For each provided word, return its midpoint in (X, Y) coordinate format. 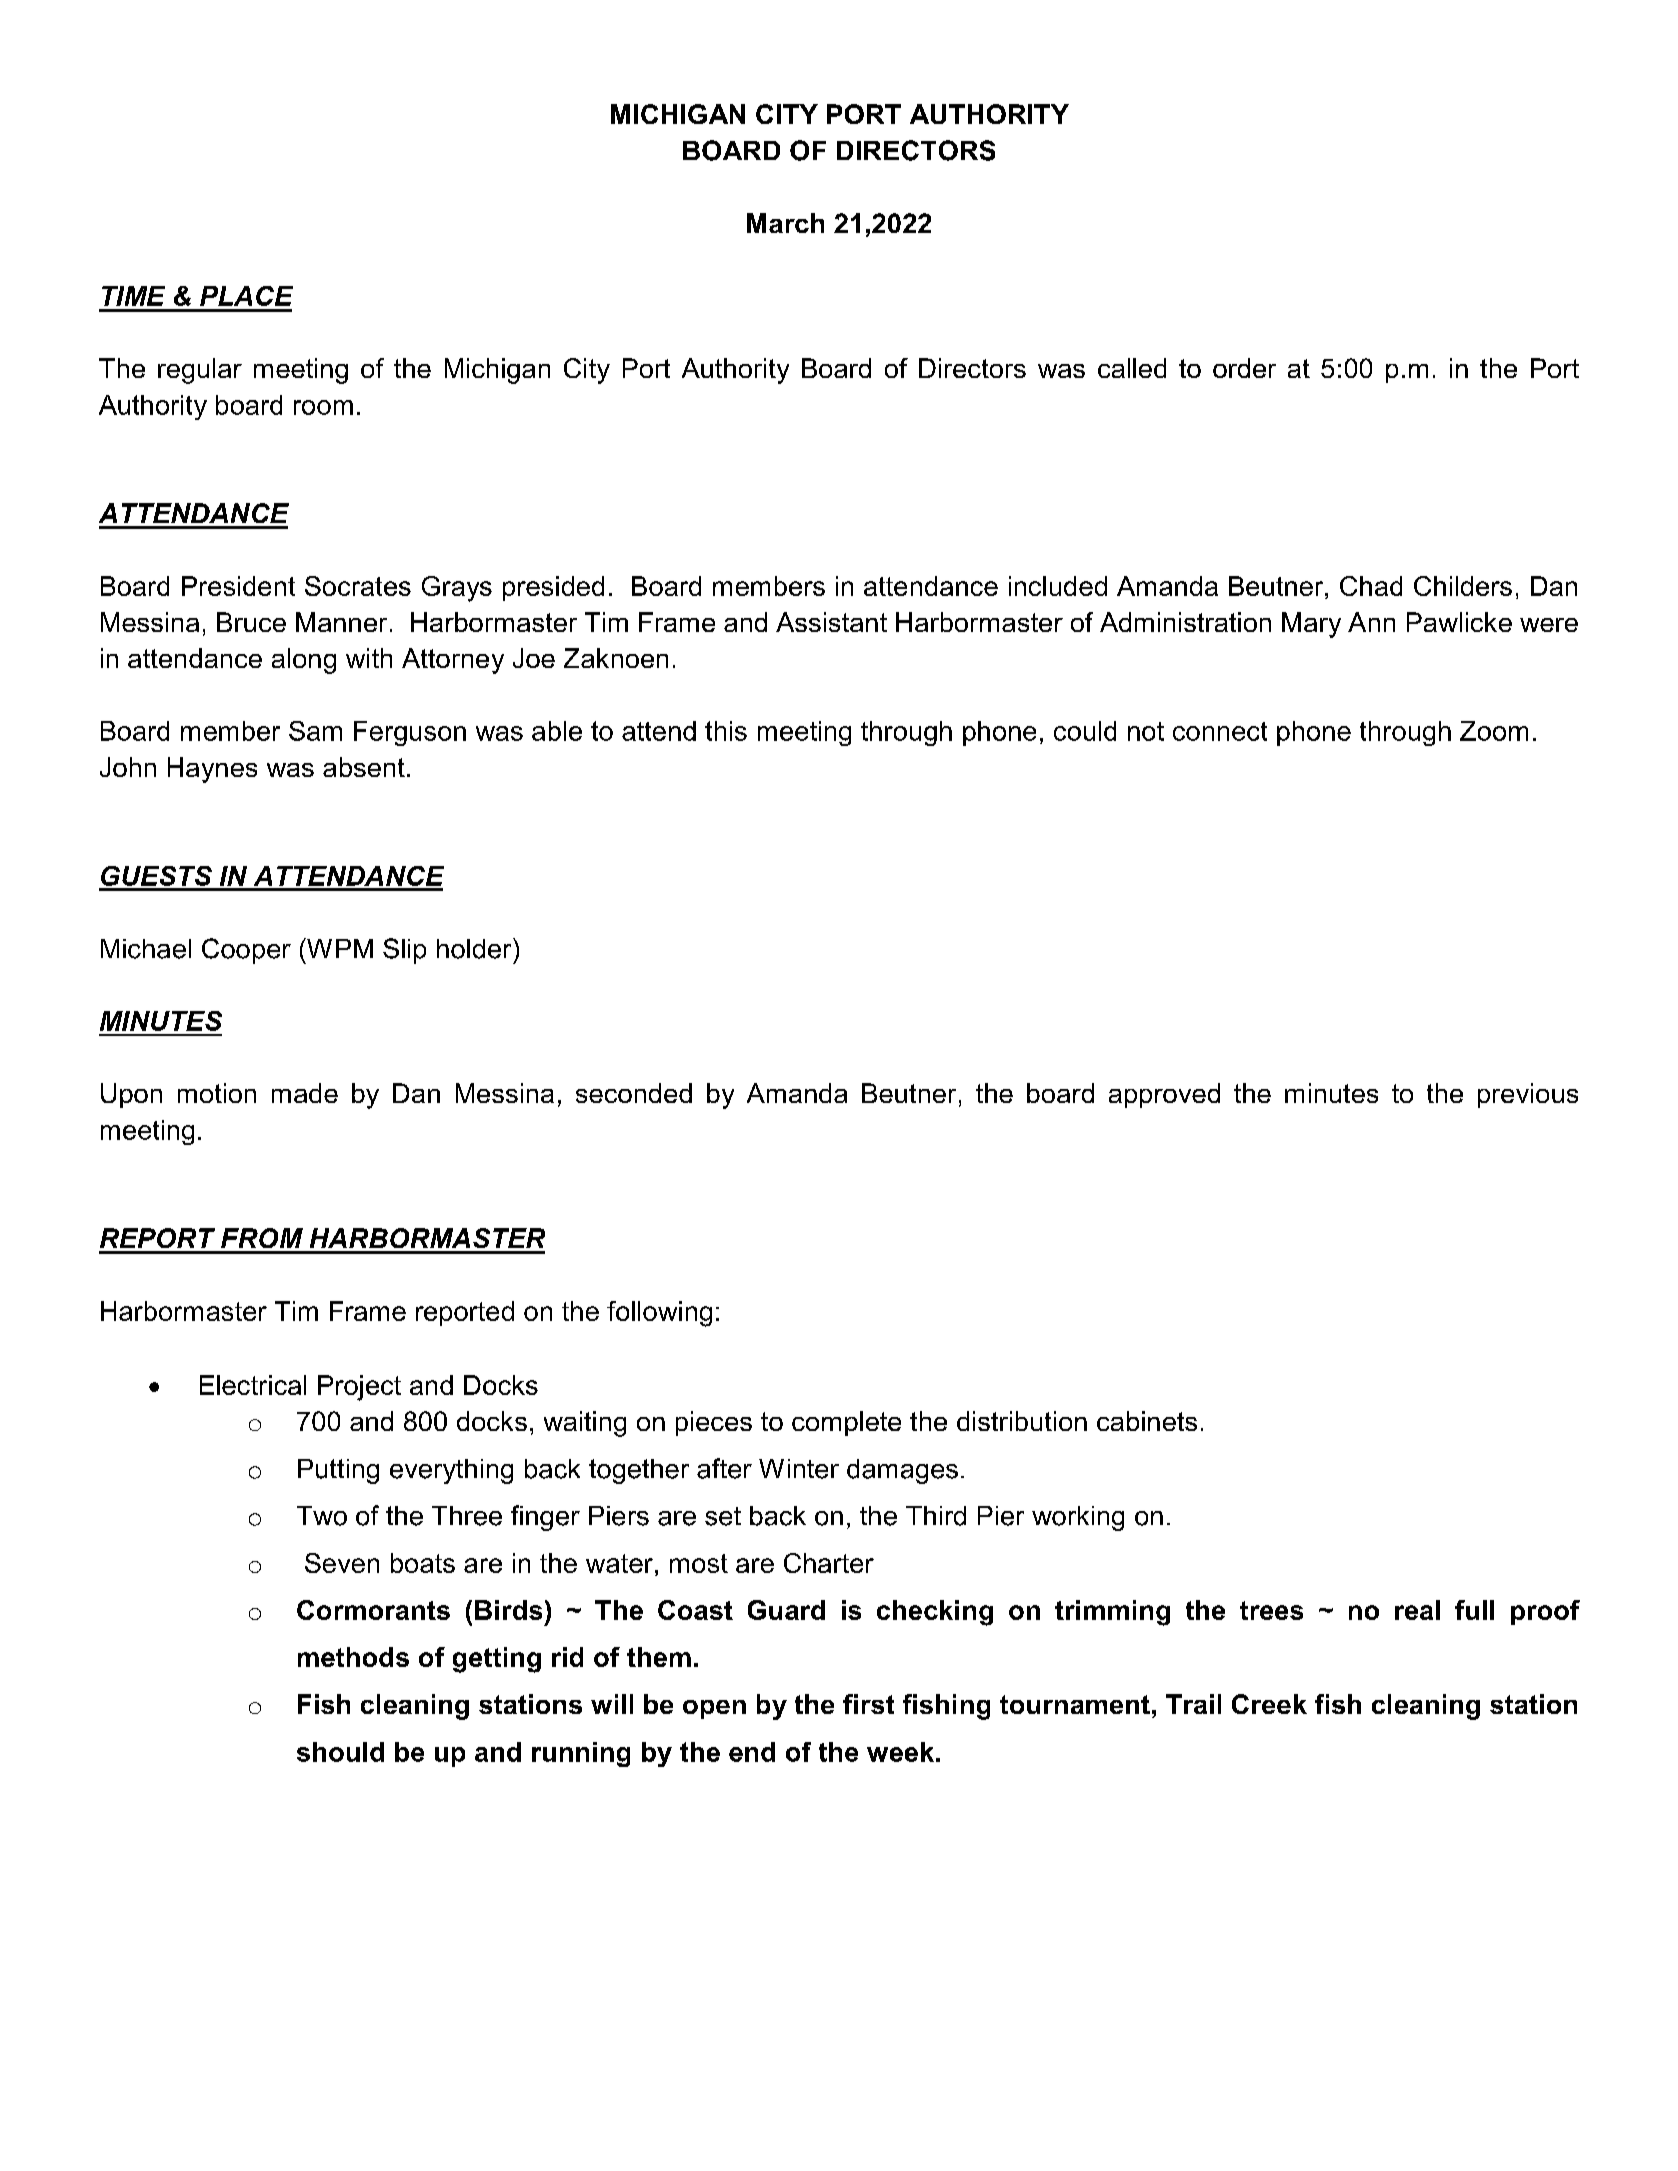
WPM (339, 948)
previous (1528, 1095)
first (868, 1704)
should (340, 1752)
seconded (634, 1093)
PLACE (246, 296)
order (1244, 368)
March (785, 223)
